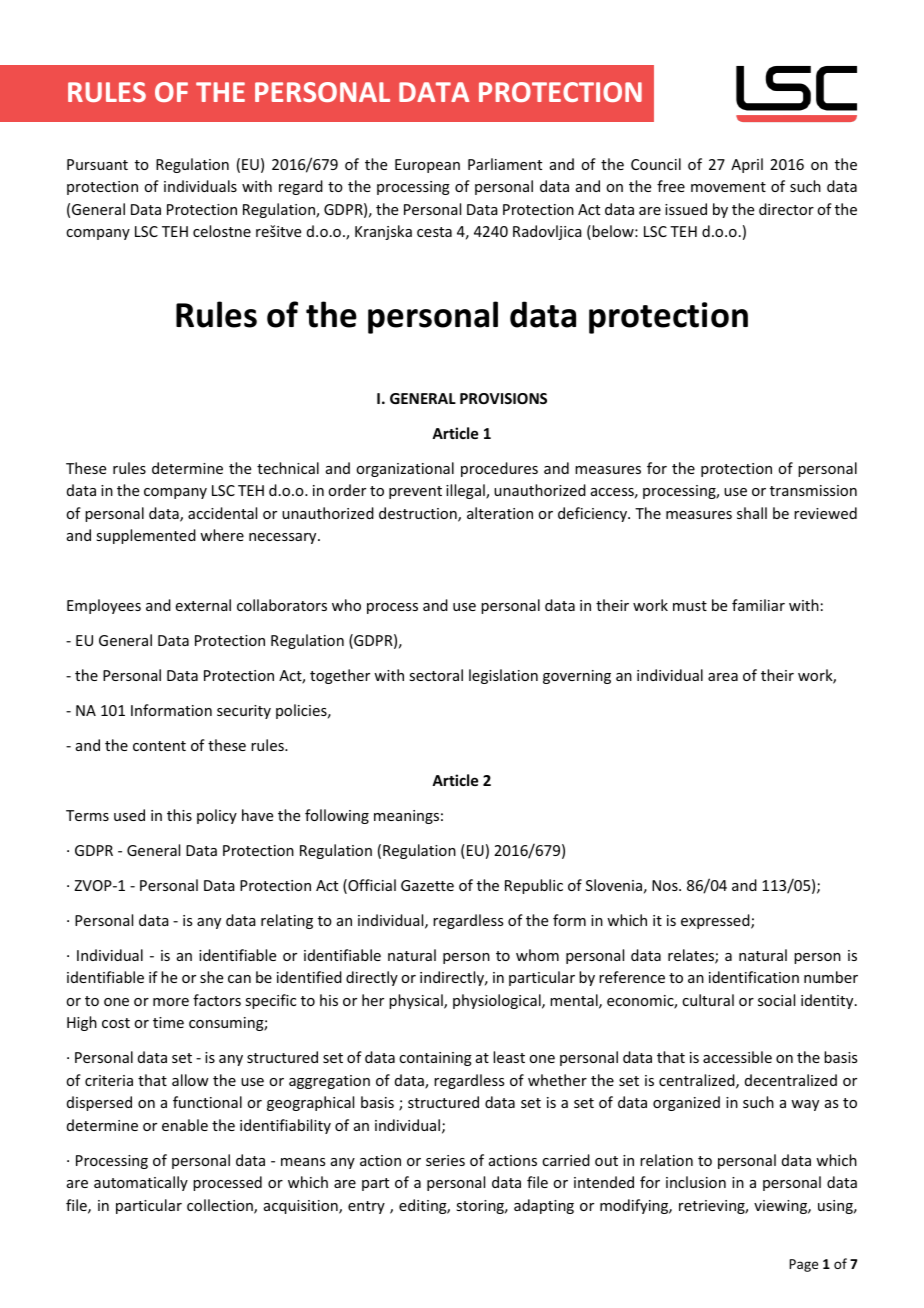 The image size is (924, 1308). Describe the element at coordinates (159, 746) in the screenshot. I see `content` at that location.
